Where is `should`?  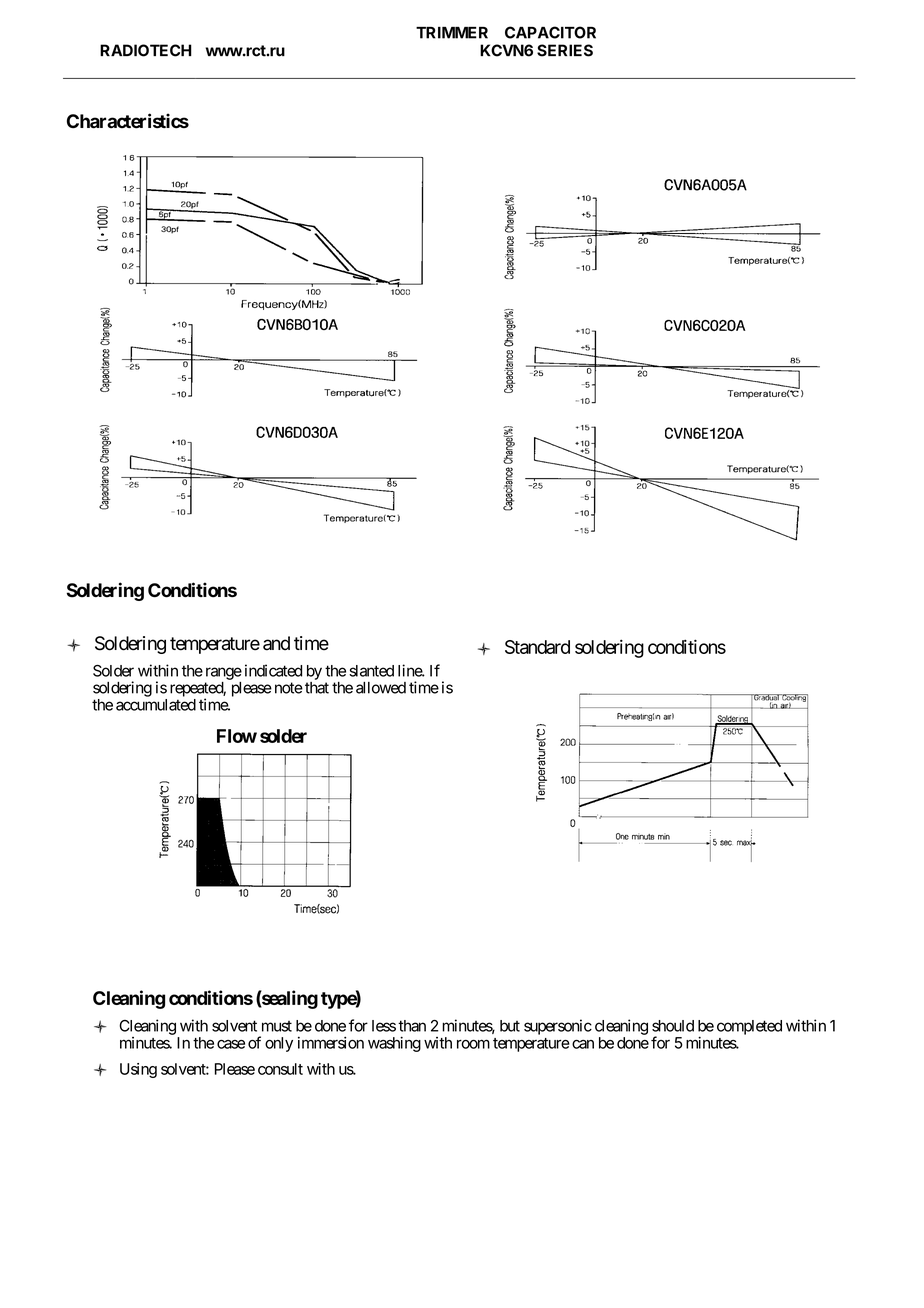 should is located at coordinates (673, 1026).
